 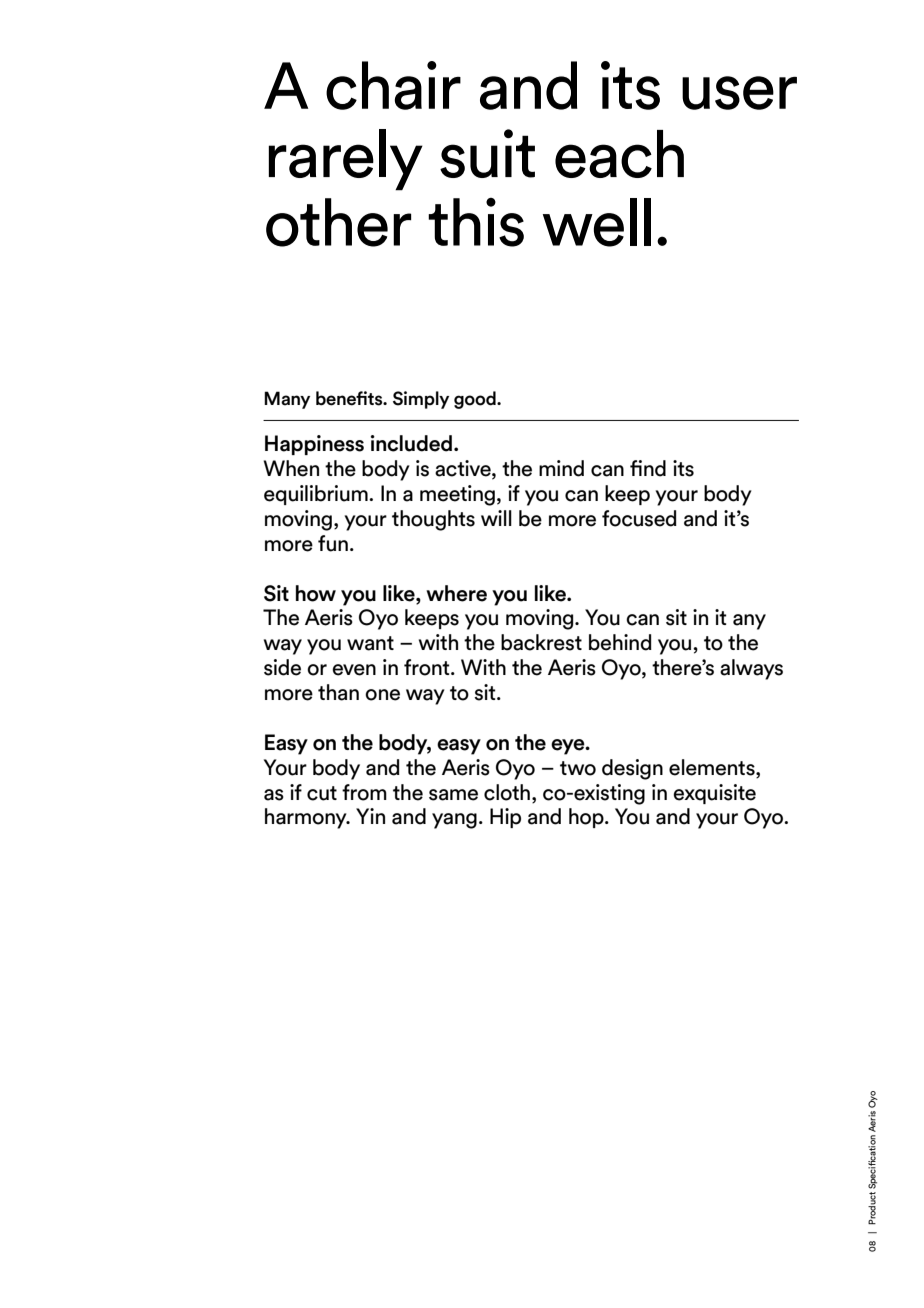 What do you see at coordinates (648, 468) in the screenshot?
I see `find` at bounding box center [648, 468].
